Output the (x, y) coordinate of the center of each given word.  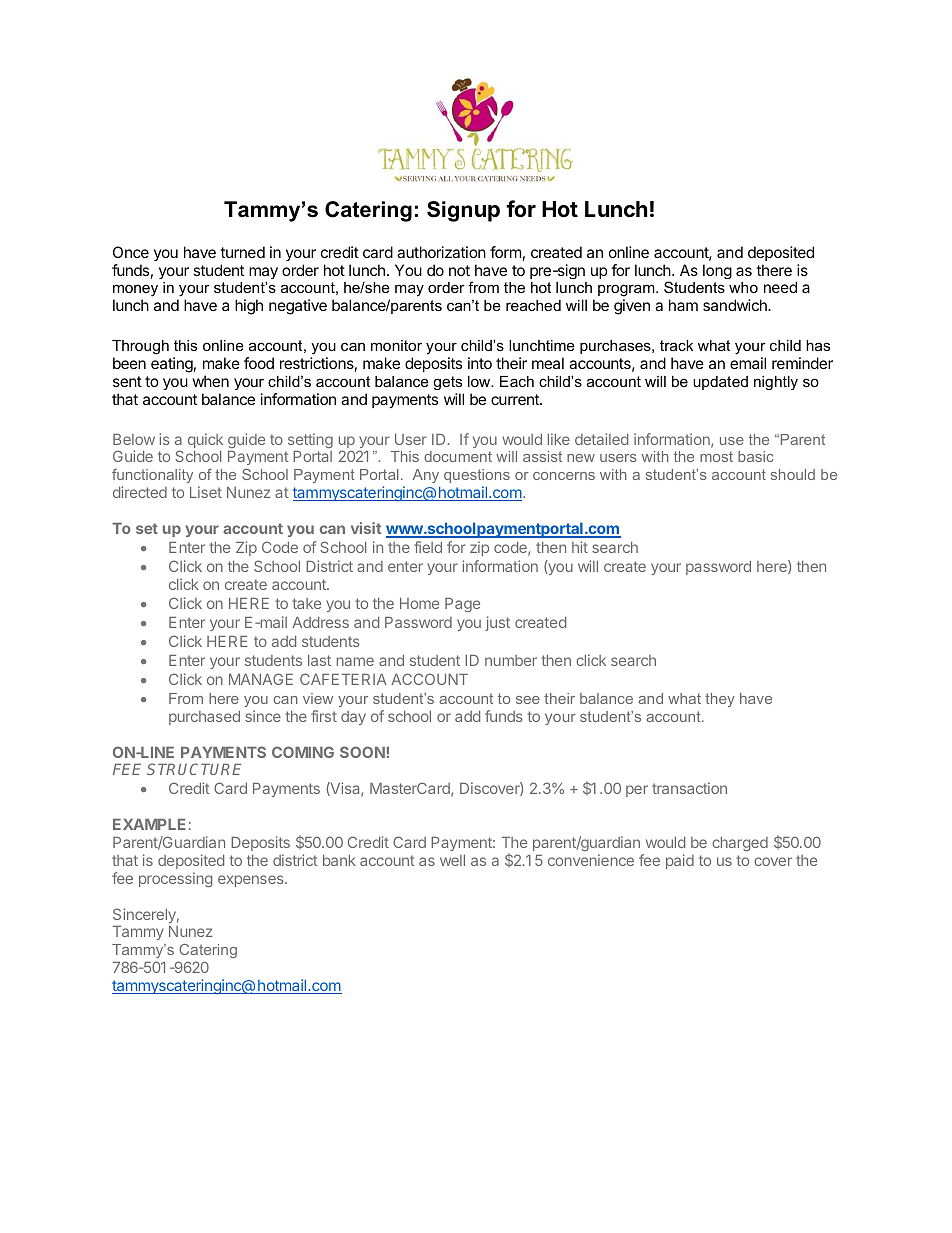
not (459, 270)
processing (175, 879)
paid (680, 861)
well (452, 860)
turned (242, 252)
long (717, 271)
